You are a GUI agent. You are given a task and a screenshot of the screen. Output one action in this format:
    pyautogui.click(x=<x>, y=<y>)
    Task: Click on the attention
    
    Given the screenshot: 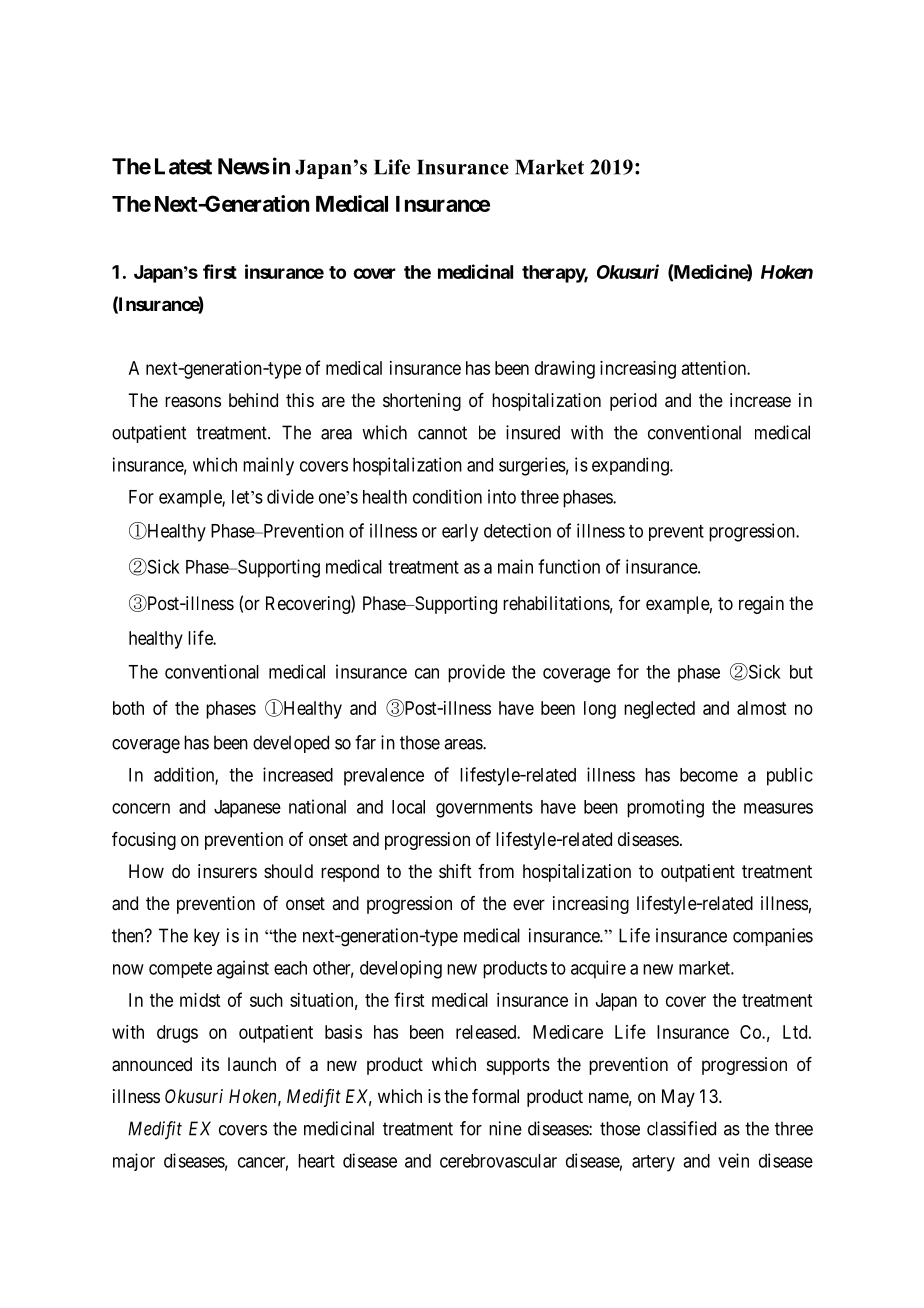 What is the action you would take?
    pyautogui.click(x=715, y=368)
